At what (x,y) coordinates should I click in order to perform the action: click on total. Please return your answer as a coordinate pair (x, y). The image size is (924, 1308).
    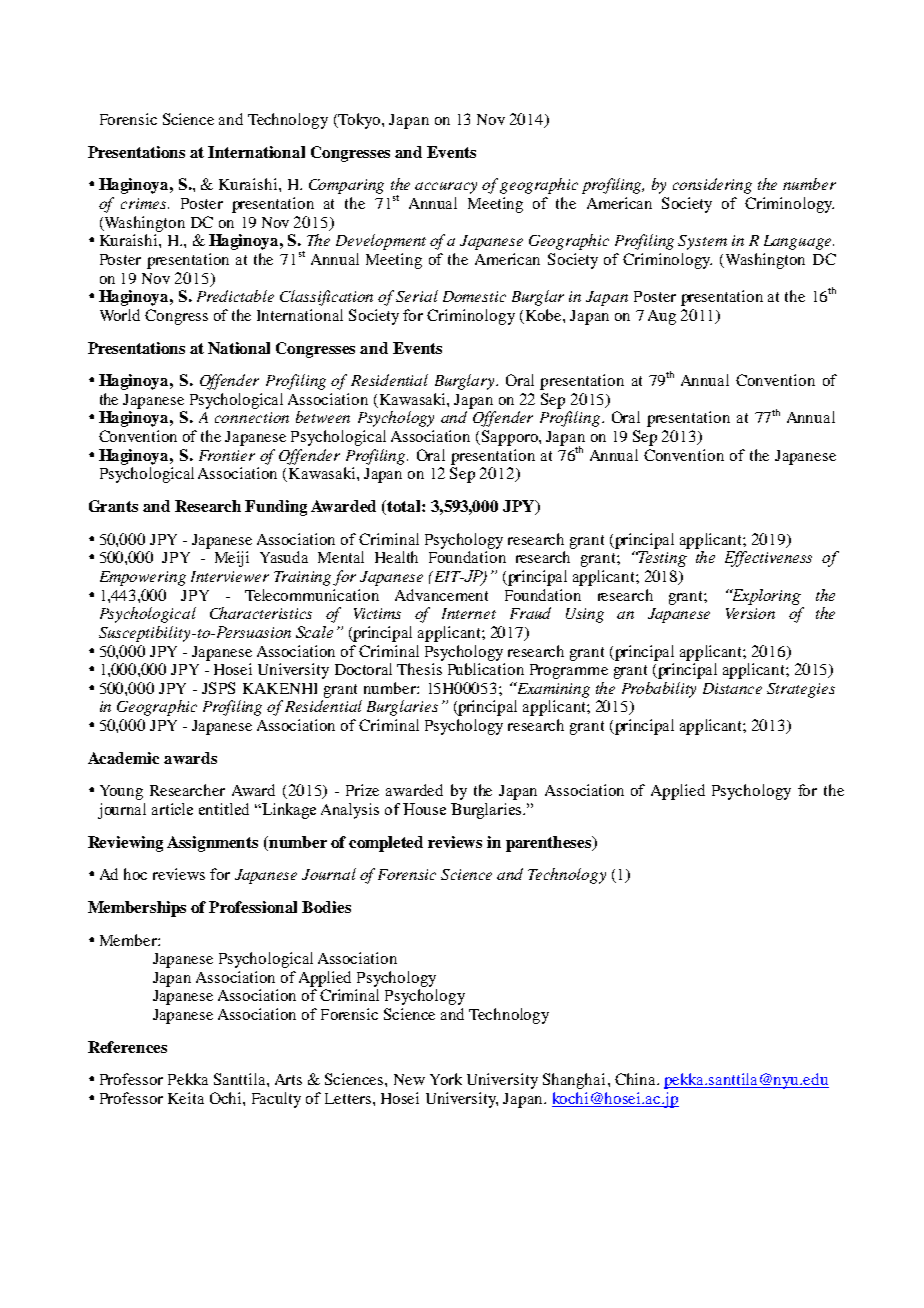
    Looking at the image, I should click on (404, 507).
